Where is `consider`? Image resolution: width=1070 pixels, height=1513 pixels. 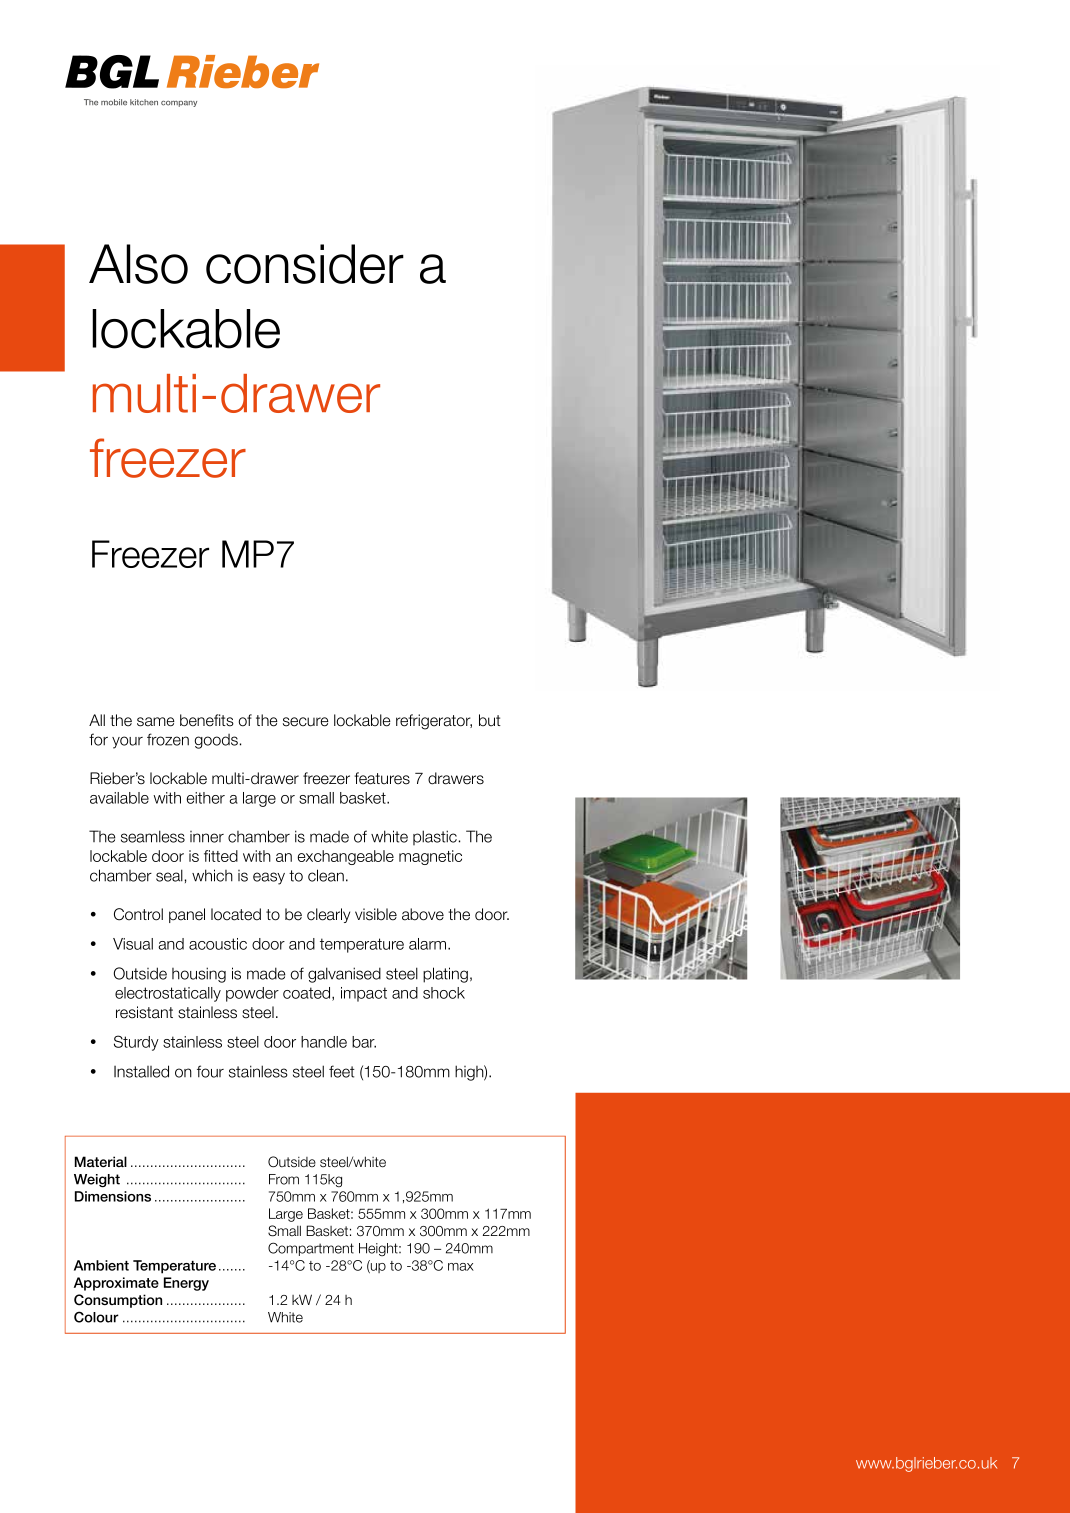
consider is located at coordinates (305, 264).
